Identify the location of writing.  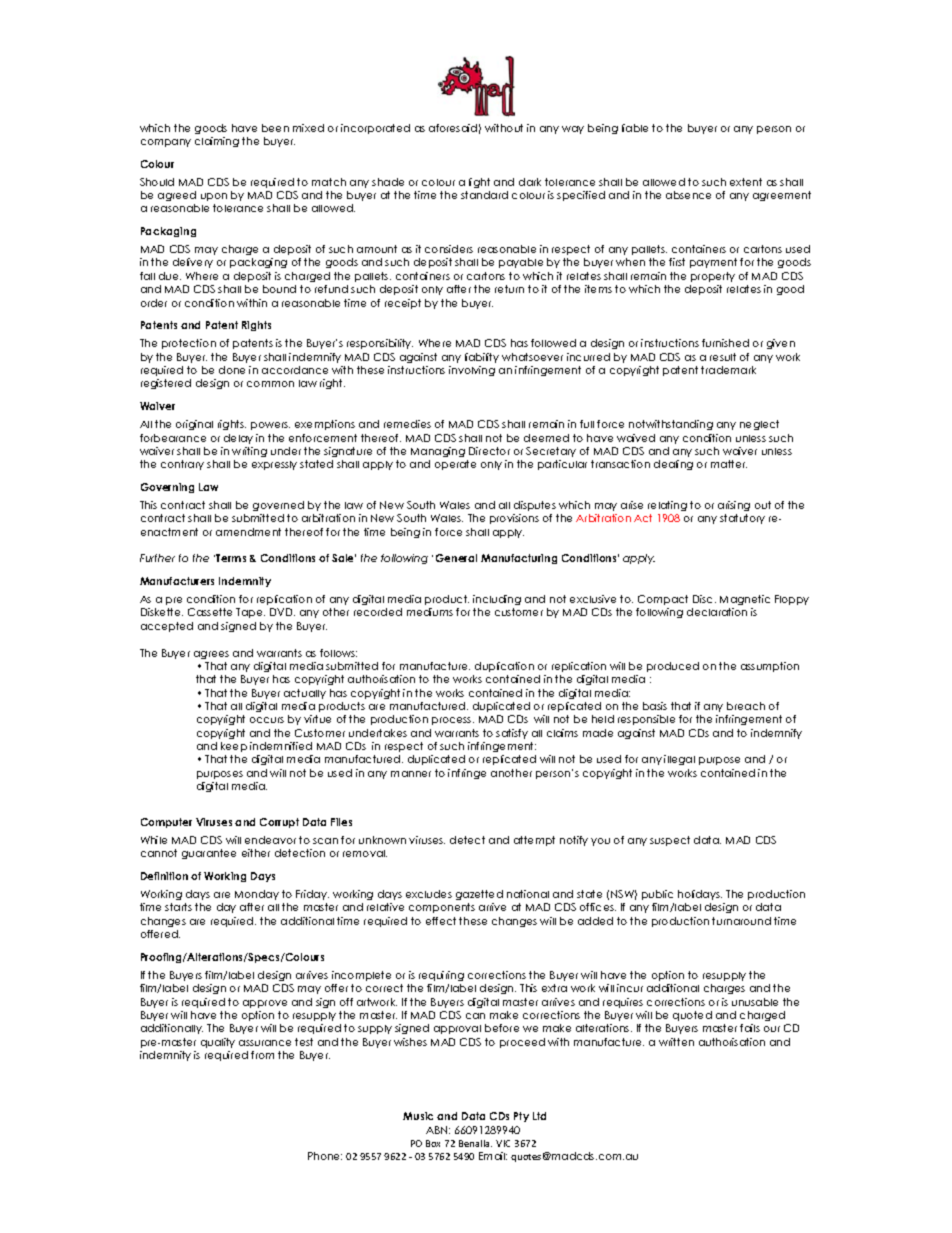
(249, 452).
